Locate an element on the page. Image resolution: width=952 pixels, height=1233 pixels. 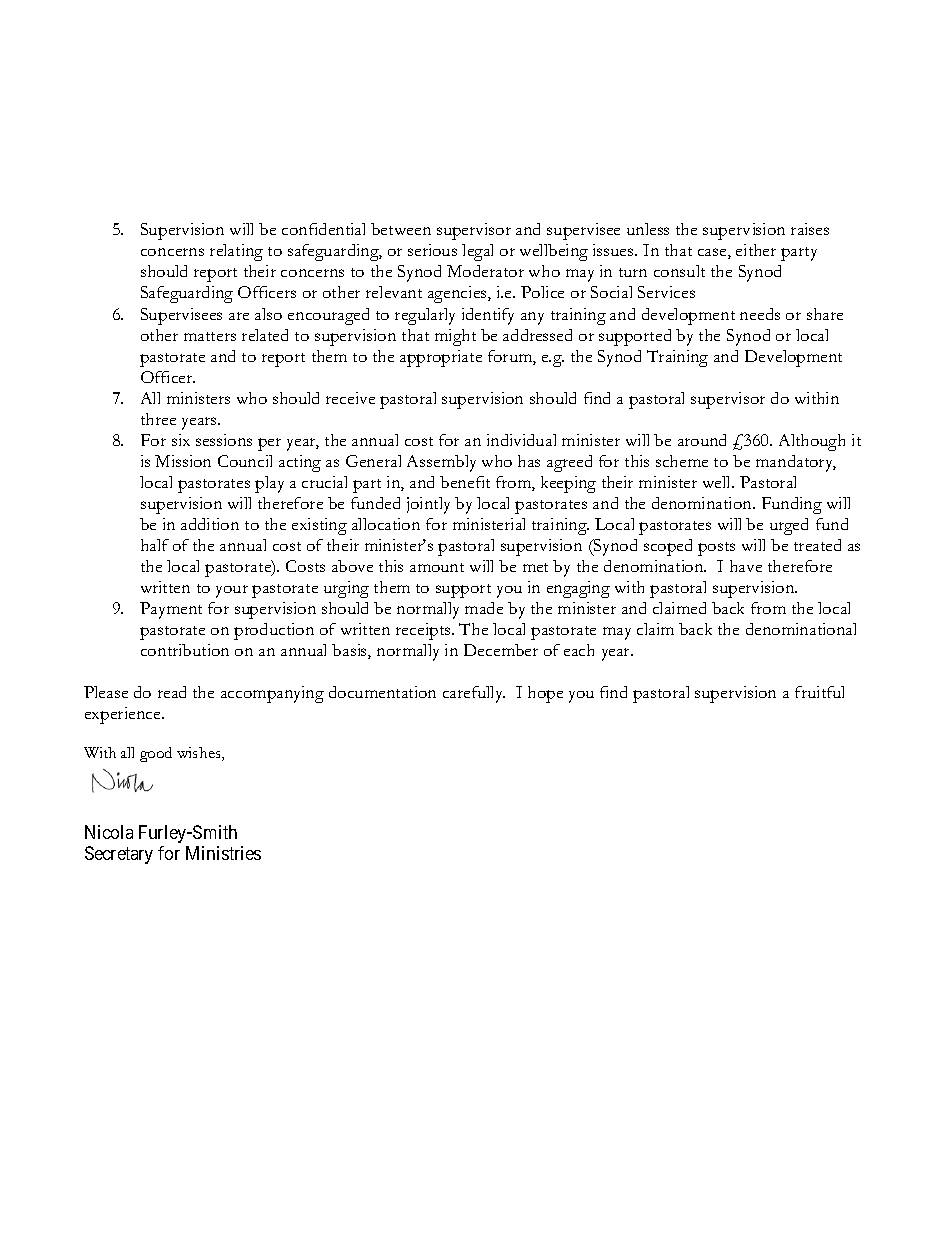
posts is located at coordinates (716, 549).
